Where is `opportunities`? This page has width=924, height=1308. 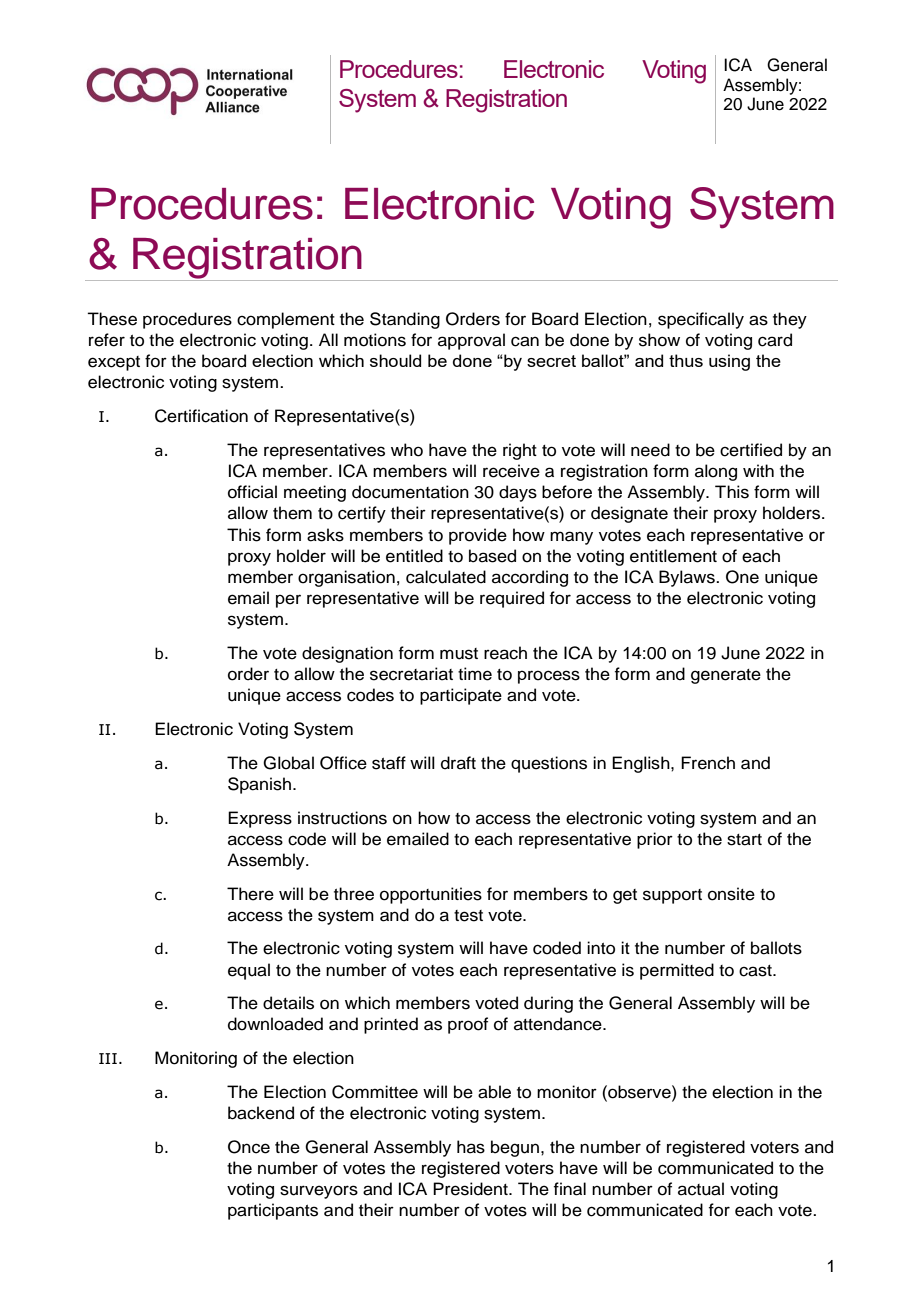 opportunities is located at coordinates (431, 895).
